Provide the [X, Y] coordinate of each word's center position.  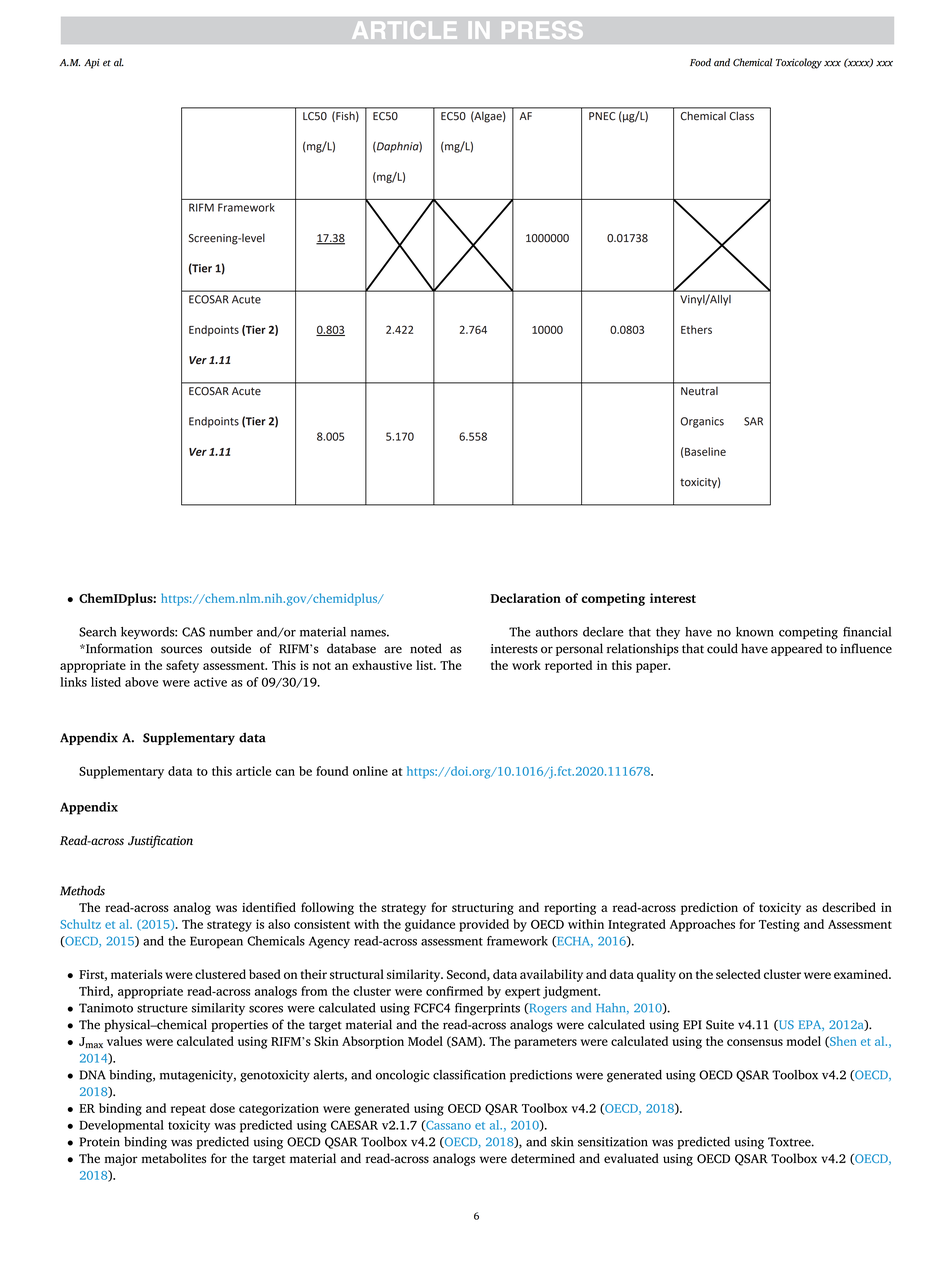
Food [700, 62]
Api [92, 64]
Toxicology [799, 63]
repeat [188, 1110]
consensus [755, 1042]
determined [543, 1158]
